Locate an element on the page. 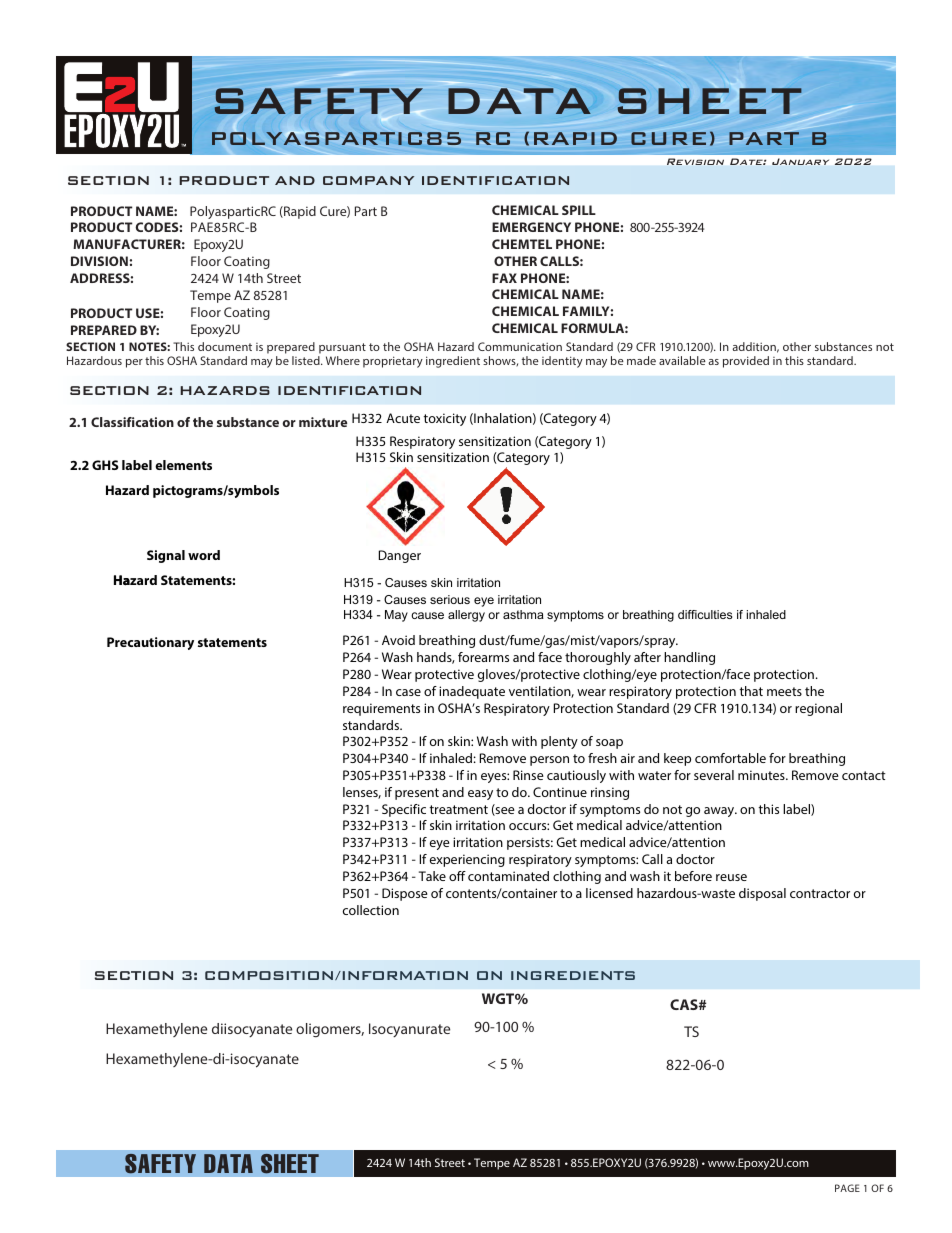  SPILL is located at coordinates (579, 210).
